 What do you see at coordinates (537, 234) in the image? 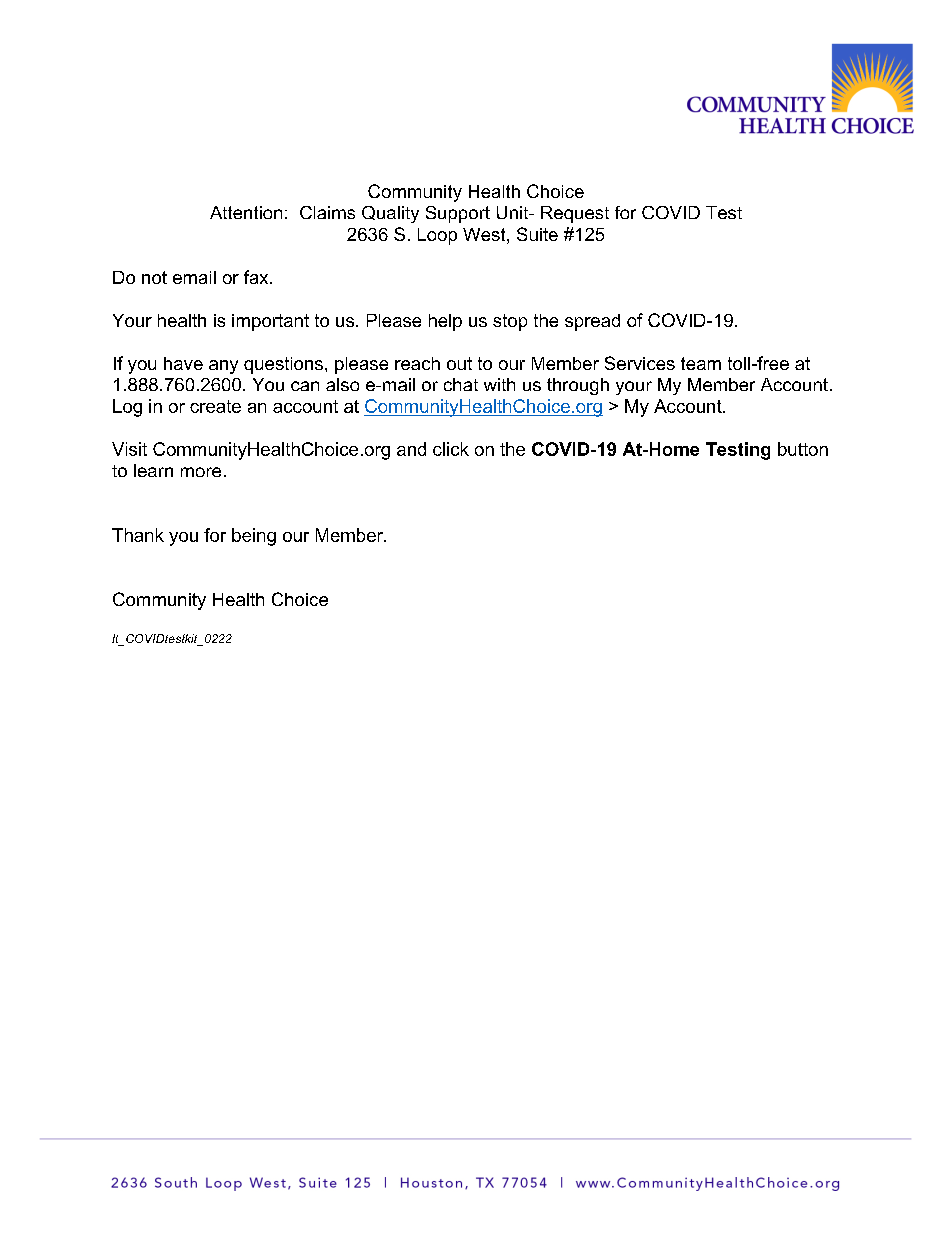
I see `Suite` at bounding box center [537, 234].
